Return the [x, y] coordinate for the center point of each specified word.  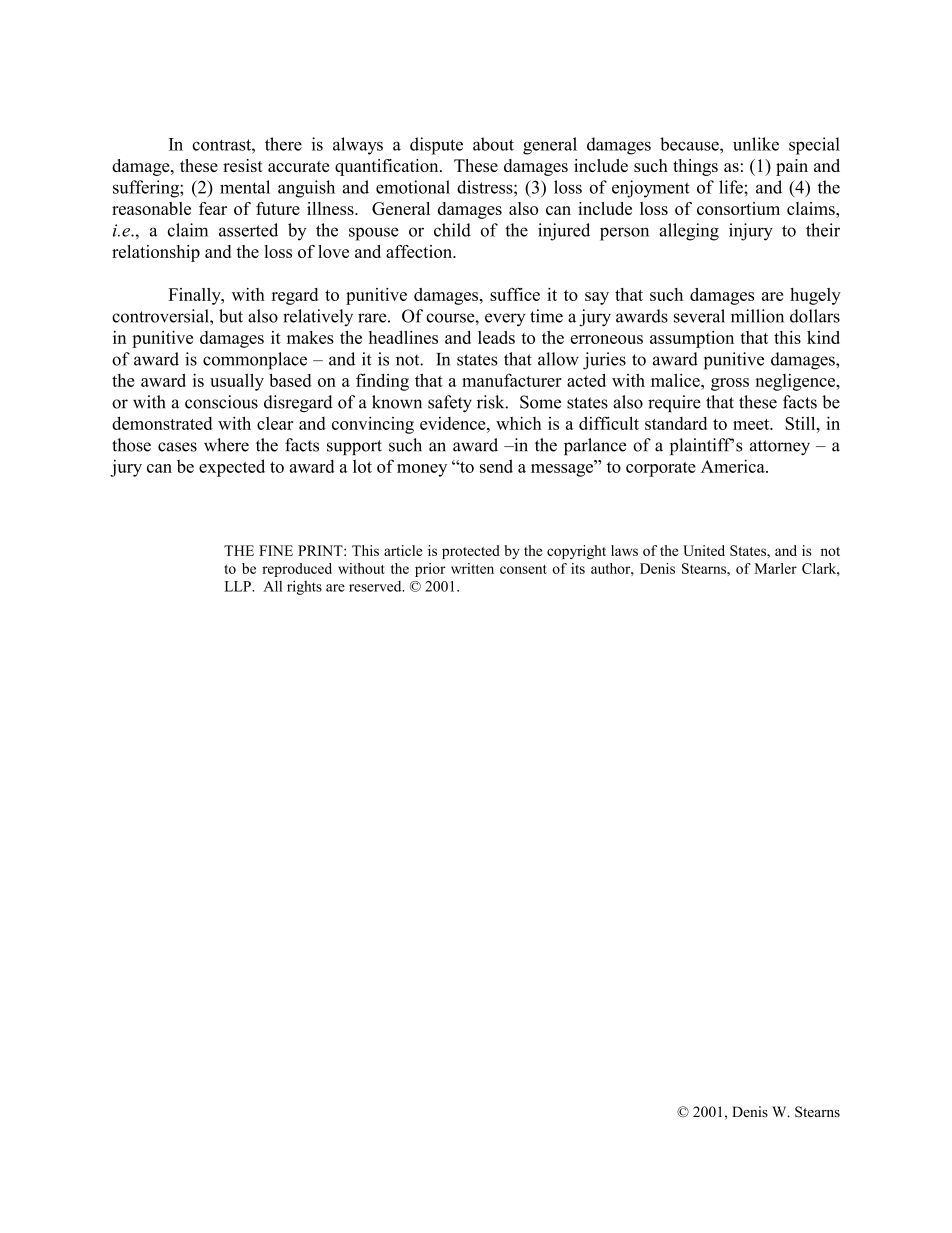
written [472, 568]
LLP [239, 586]
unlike [756, 144]
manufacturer [512, 380]
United [704, 550]
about [493, 144]
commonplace [255, 361]
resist [243, 165]
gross [730, 384]
